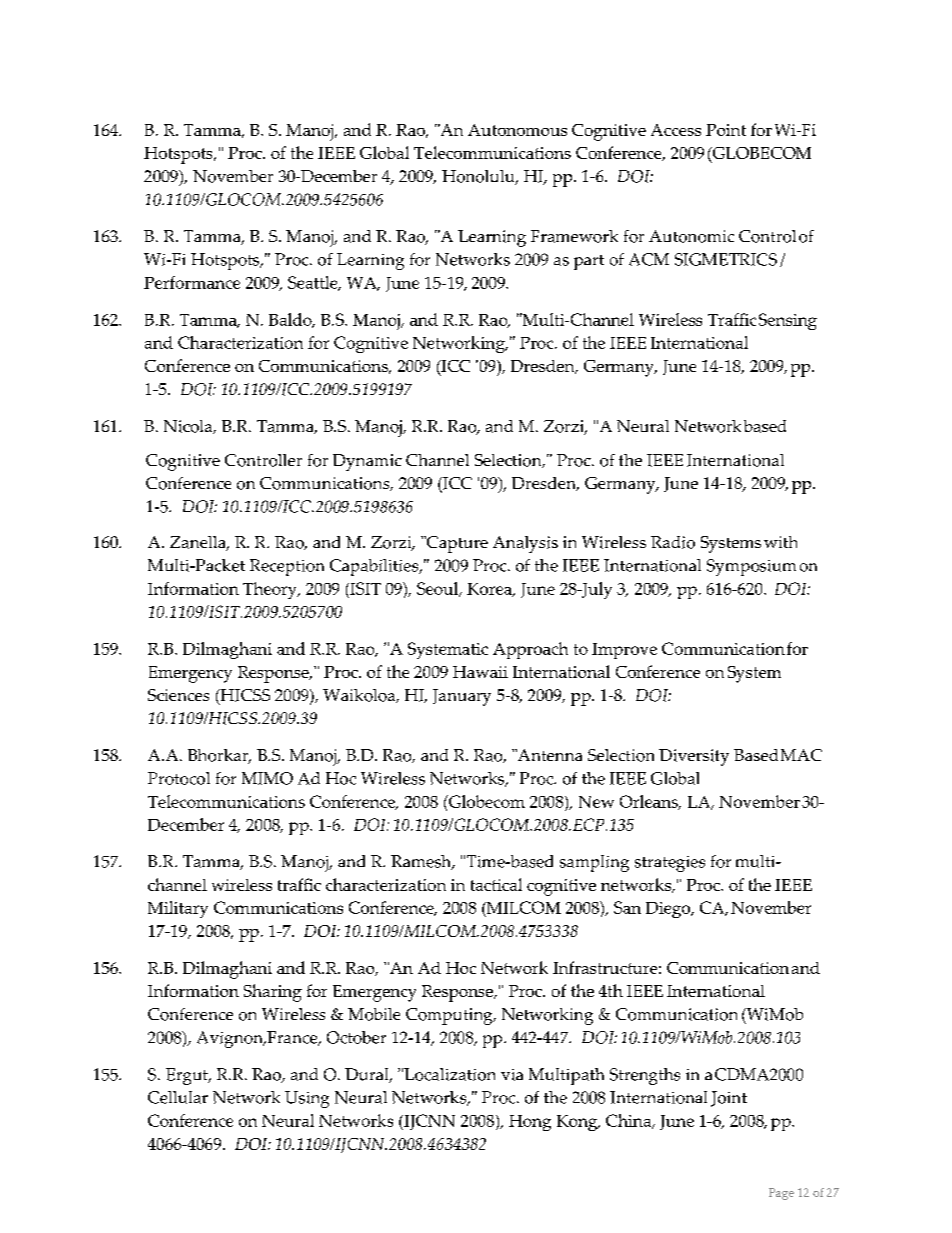 This screenshot has height=1233, width=952. I want to click on Computing, so click(450, 1016).
